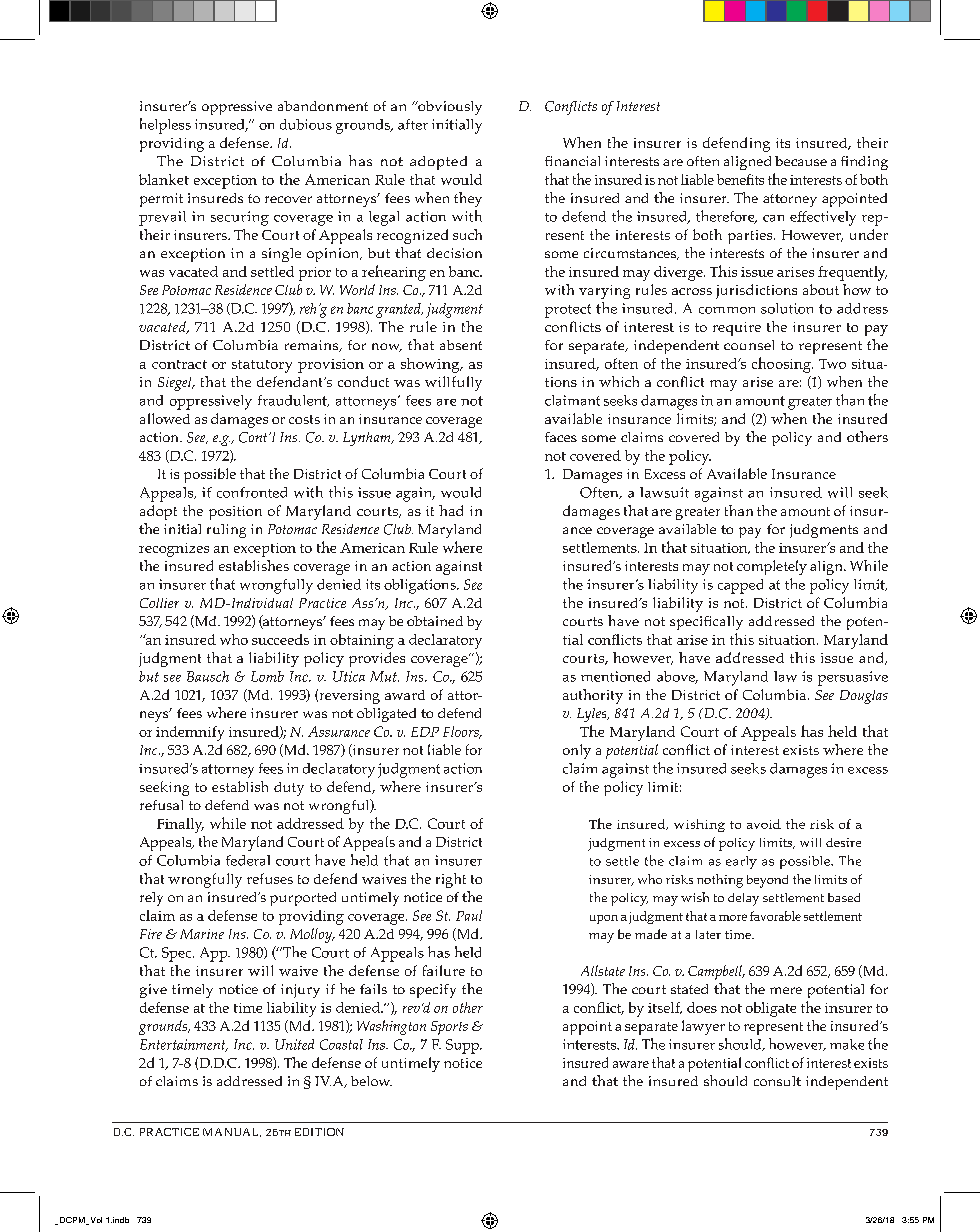  Describe the element at coordinates (740, 586) in the screenshot. I see `capped` at that location.
